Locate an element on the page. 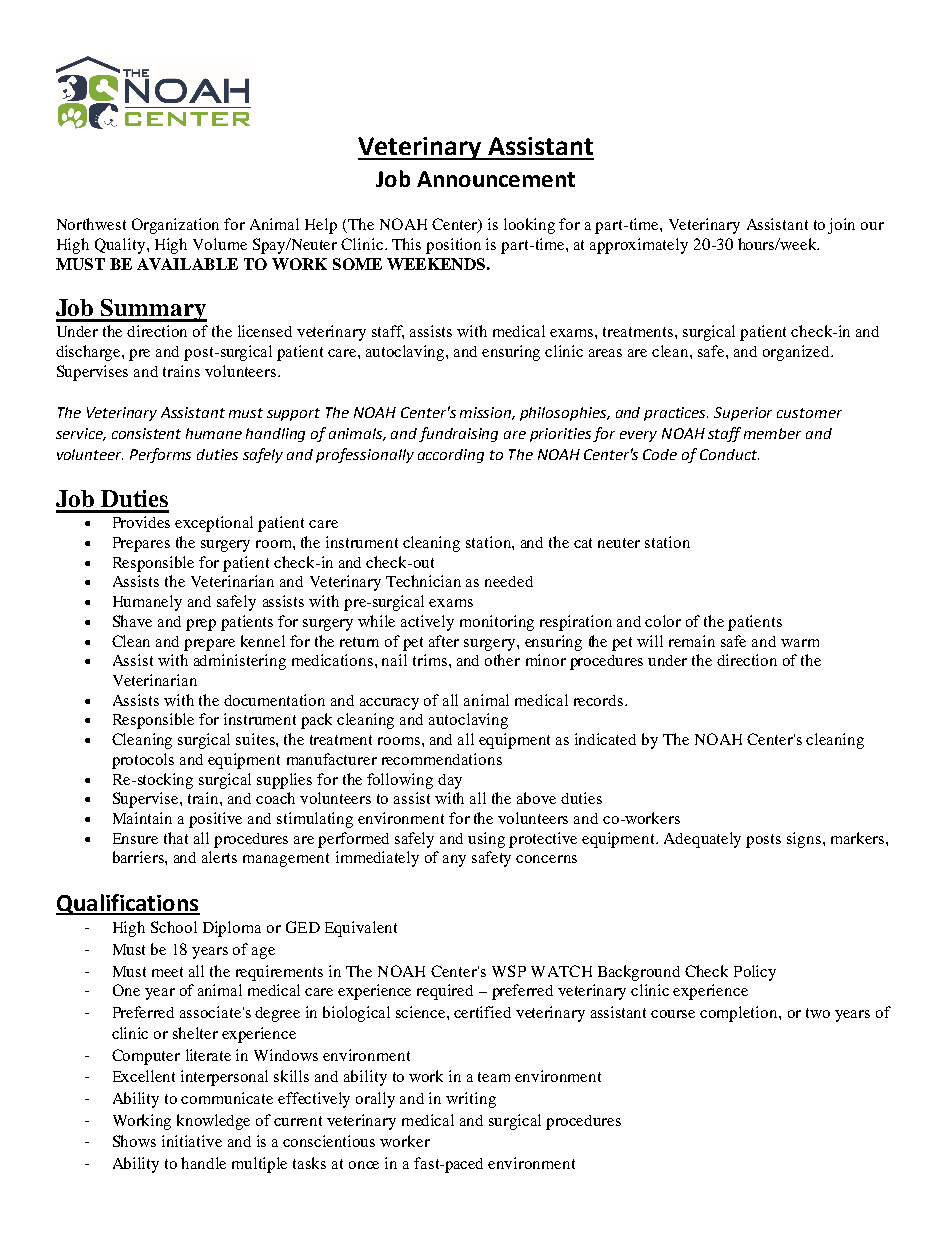 This image has width=952, height=1233. join is located at coordinates (841, 226).
